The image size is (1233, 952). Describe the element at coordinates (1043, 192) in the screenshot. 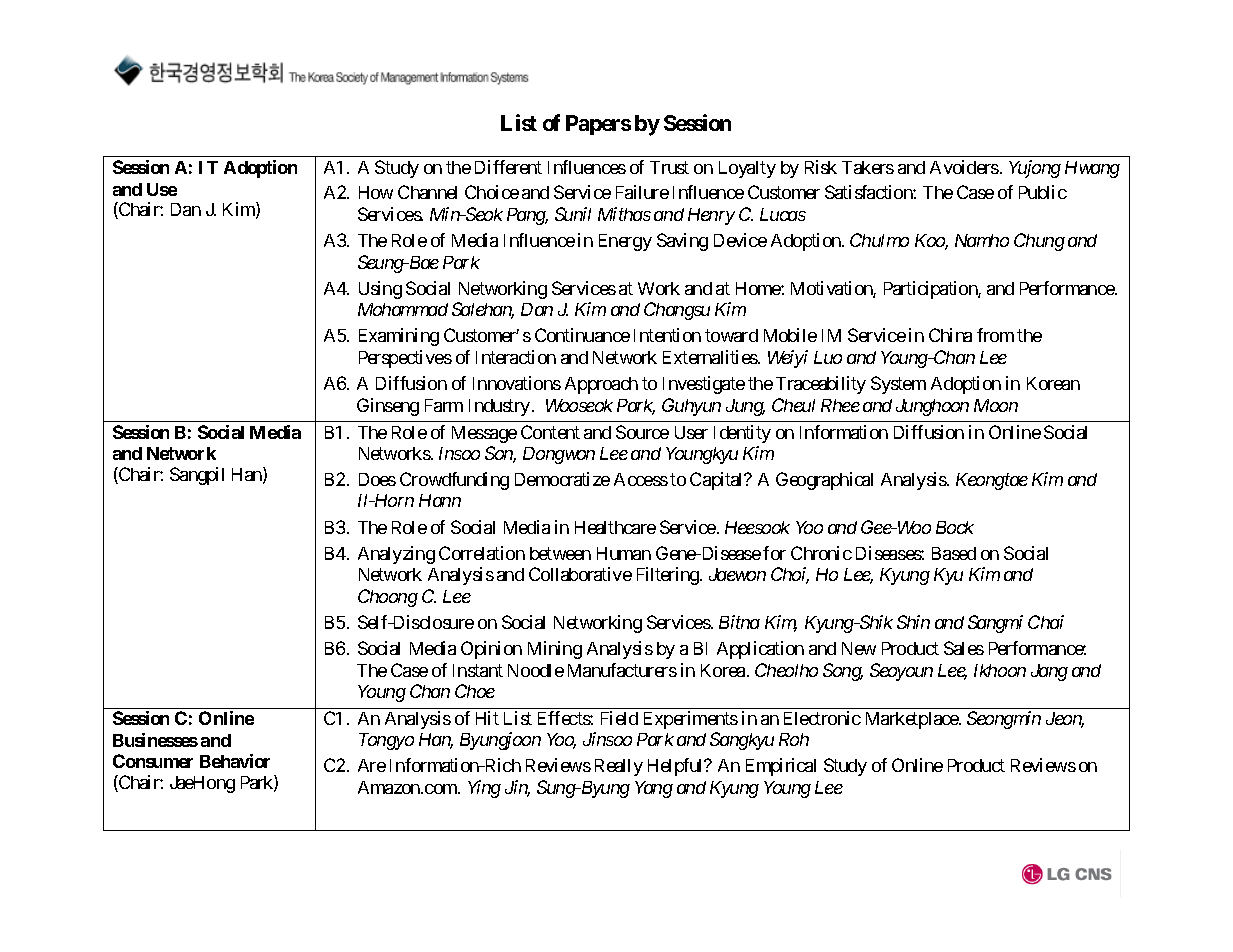

I see `Public` at that location.
